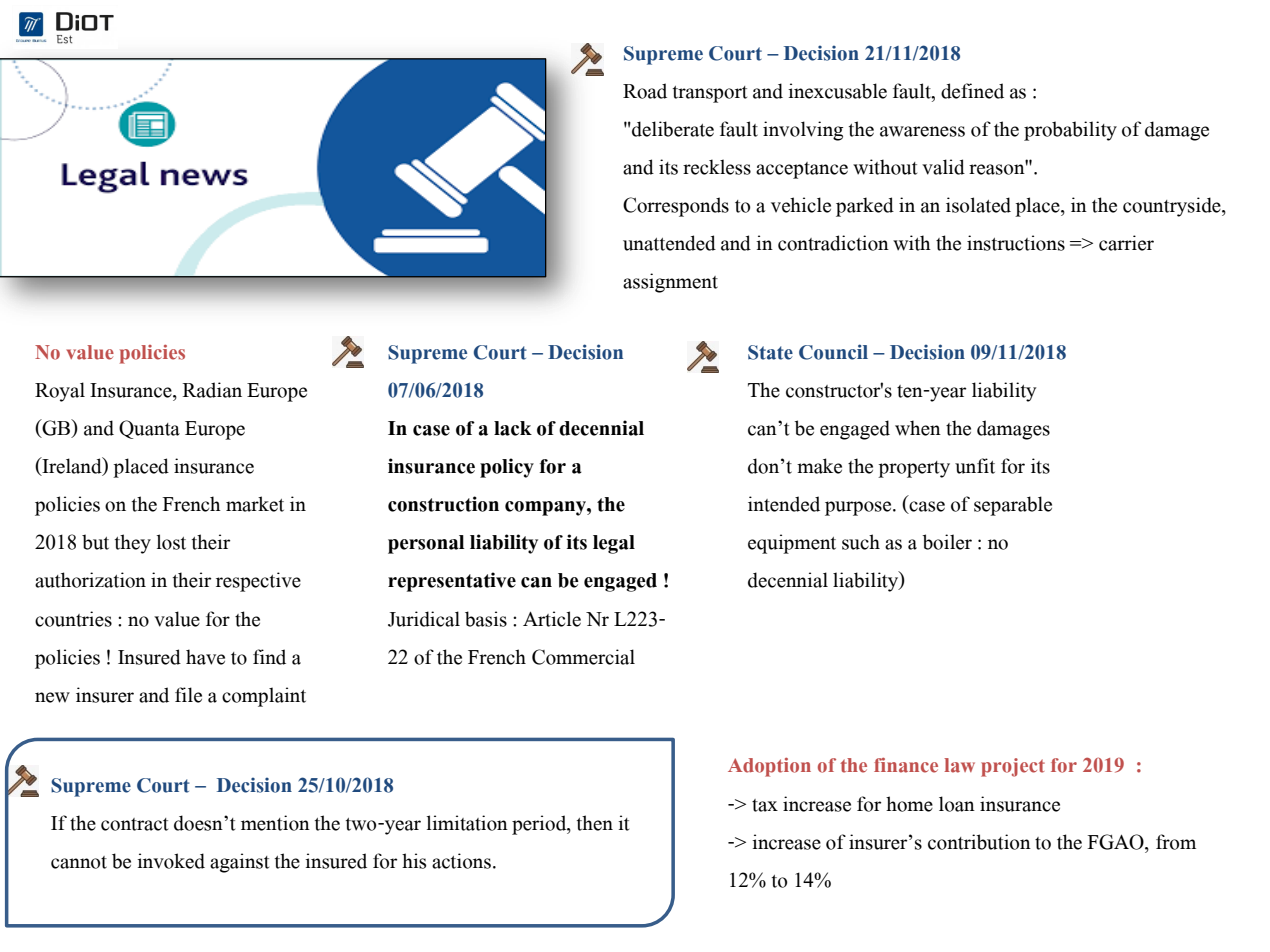 The image size is (1270, 952). I want to click on Quanta, so click(149, 429).
